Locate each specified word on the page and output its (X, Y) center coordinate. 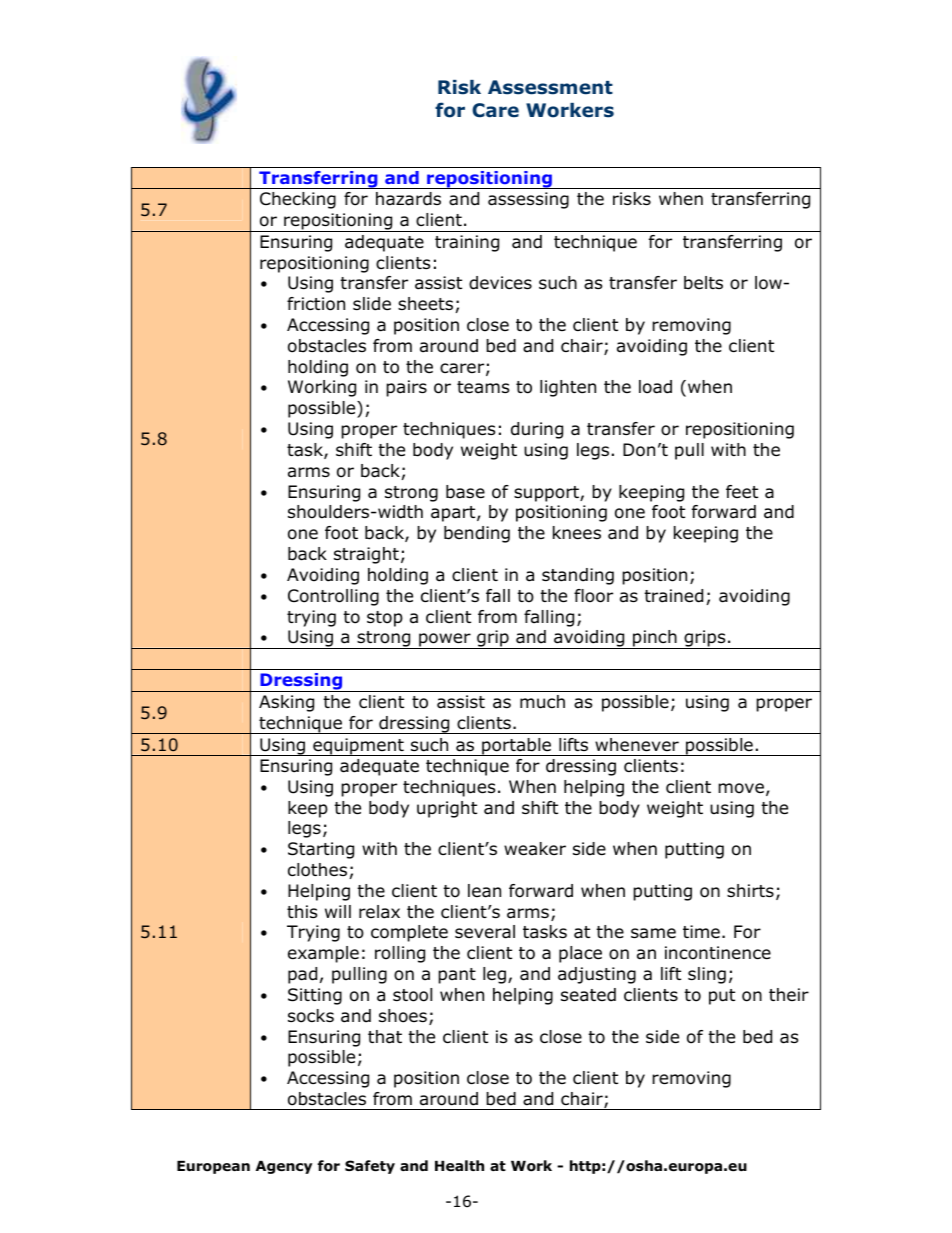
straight (366, 555)
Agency (284, 1167)
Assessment (550, 87)
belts (703, 283)
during (537, 430)
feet (742, 491)
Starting (321, 850)
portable (516, 747)
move (741, 788)
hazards (408, 199)
